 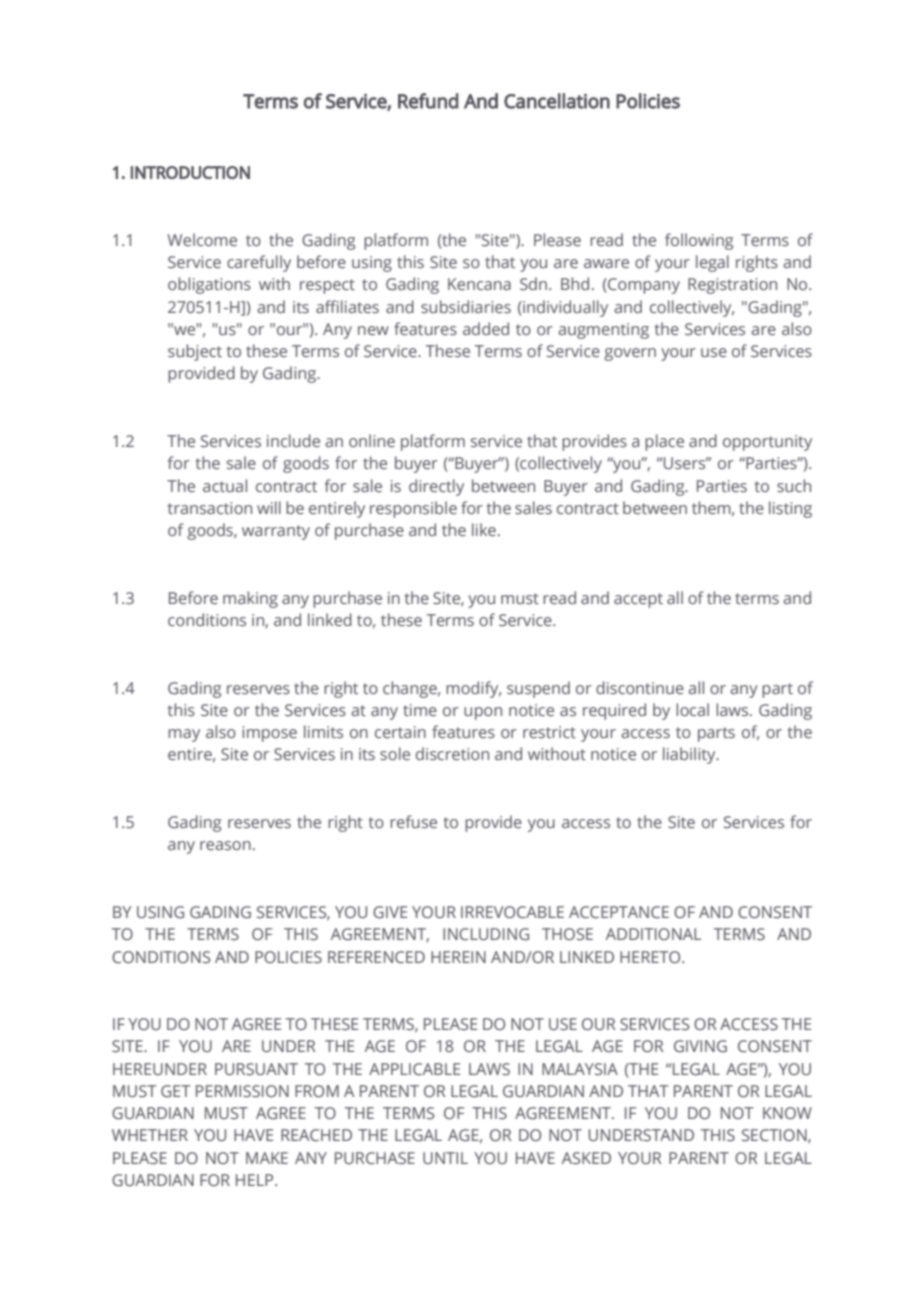 I want to click on Refund, so click(x=428, y=101).
